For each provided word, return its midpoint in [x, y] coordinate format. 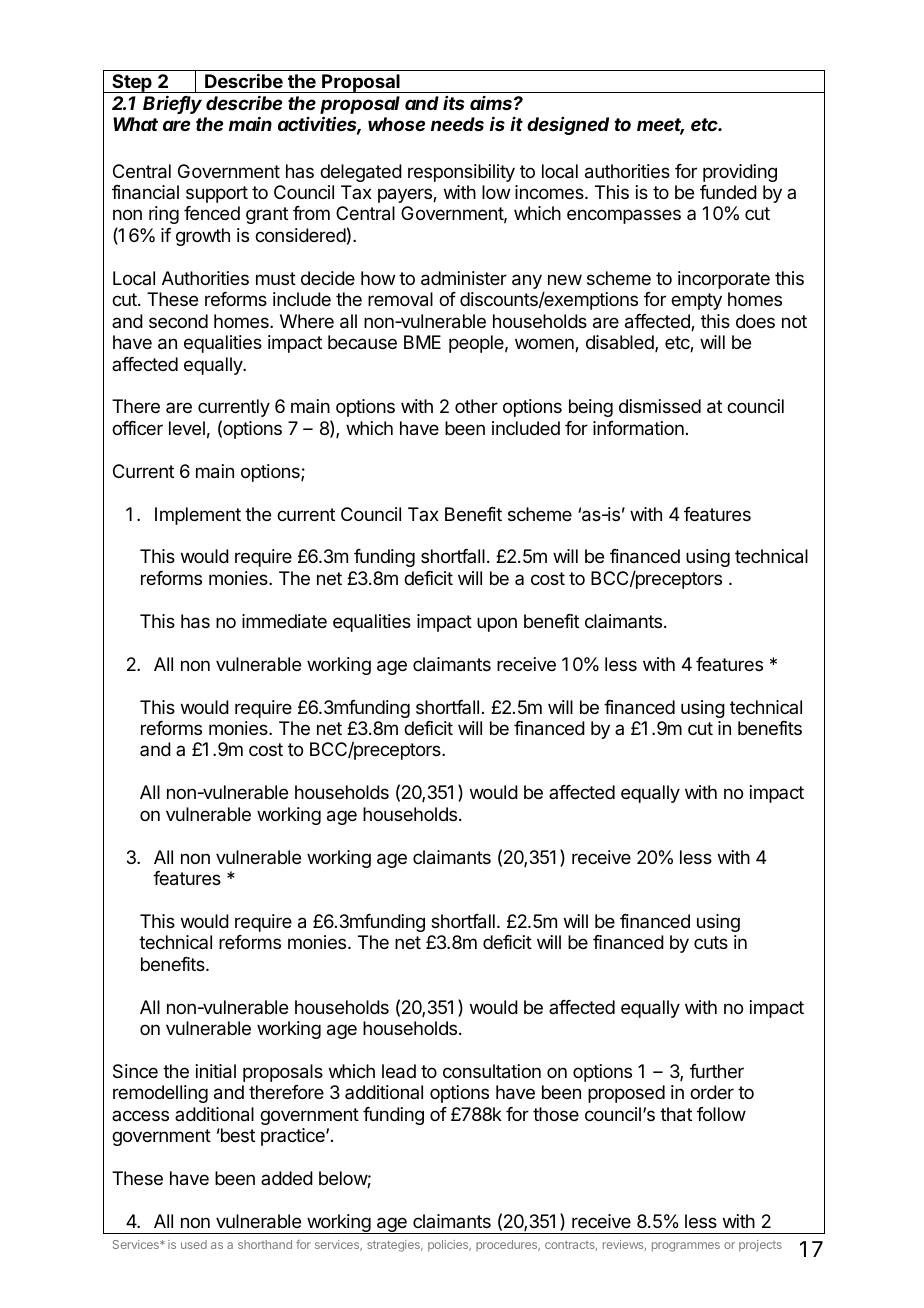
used [194, 1244]
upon [497, 624]
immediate [284, 621]
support [217, 194]
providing [740, 173]
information [638, 428]
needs [457, 124]
